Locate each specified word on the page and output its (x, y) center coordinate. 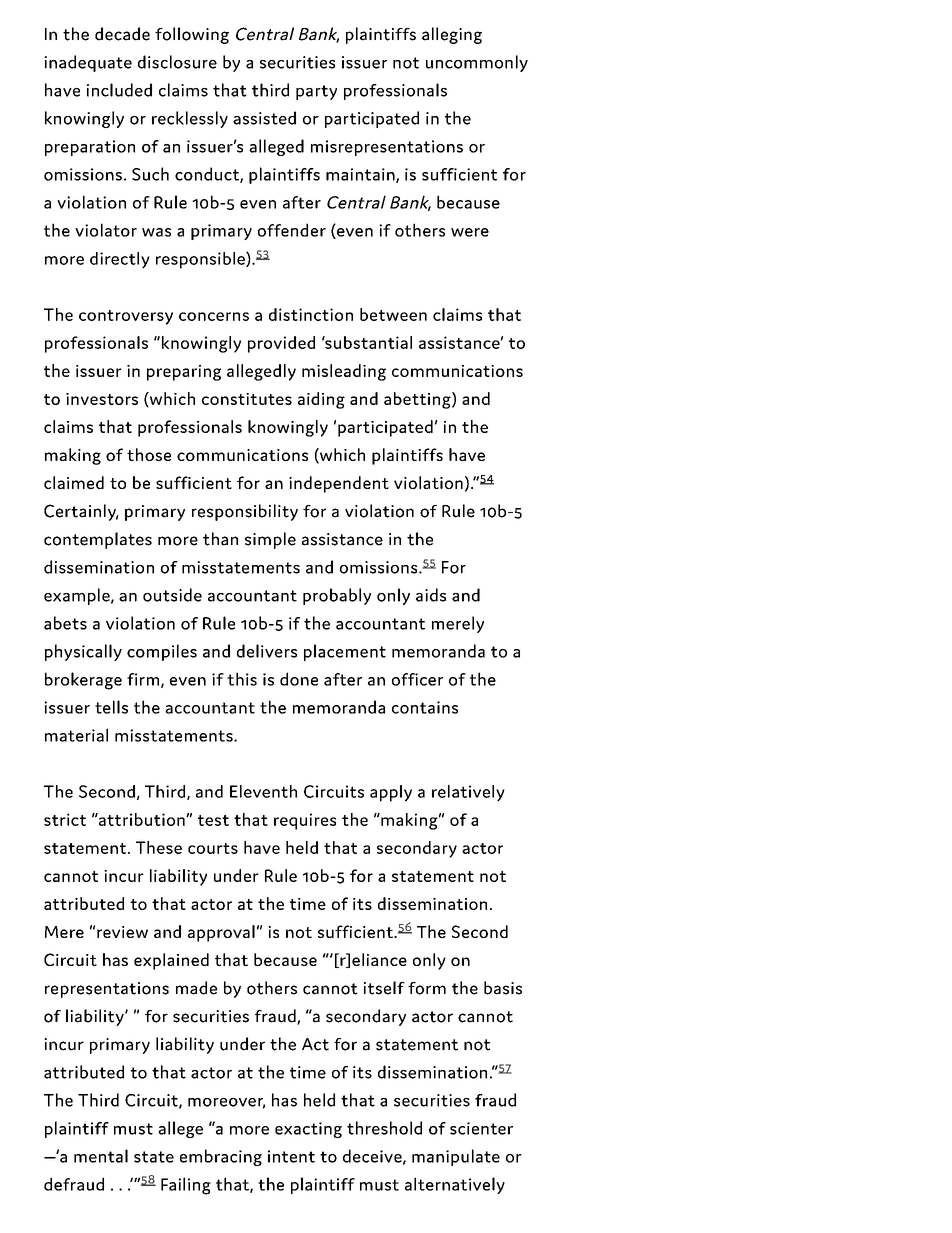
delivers (267, 651)
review (122, 932)
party (316, 92)
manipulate (456, 1157)
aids (431, 595)
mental (101, 1156)
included (119, 90)
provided (281, 344)
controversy (126, 317)
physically (83, 652)
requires (305, 821)
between (393, 314)
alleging (452, 35)
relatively (468, 793)
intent (291, 1156)
